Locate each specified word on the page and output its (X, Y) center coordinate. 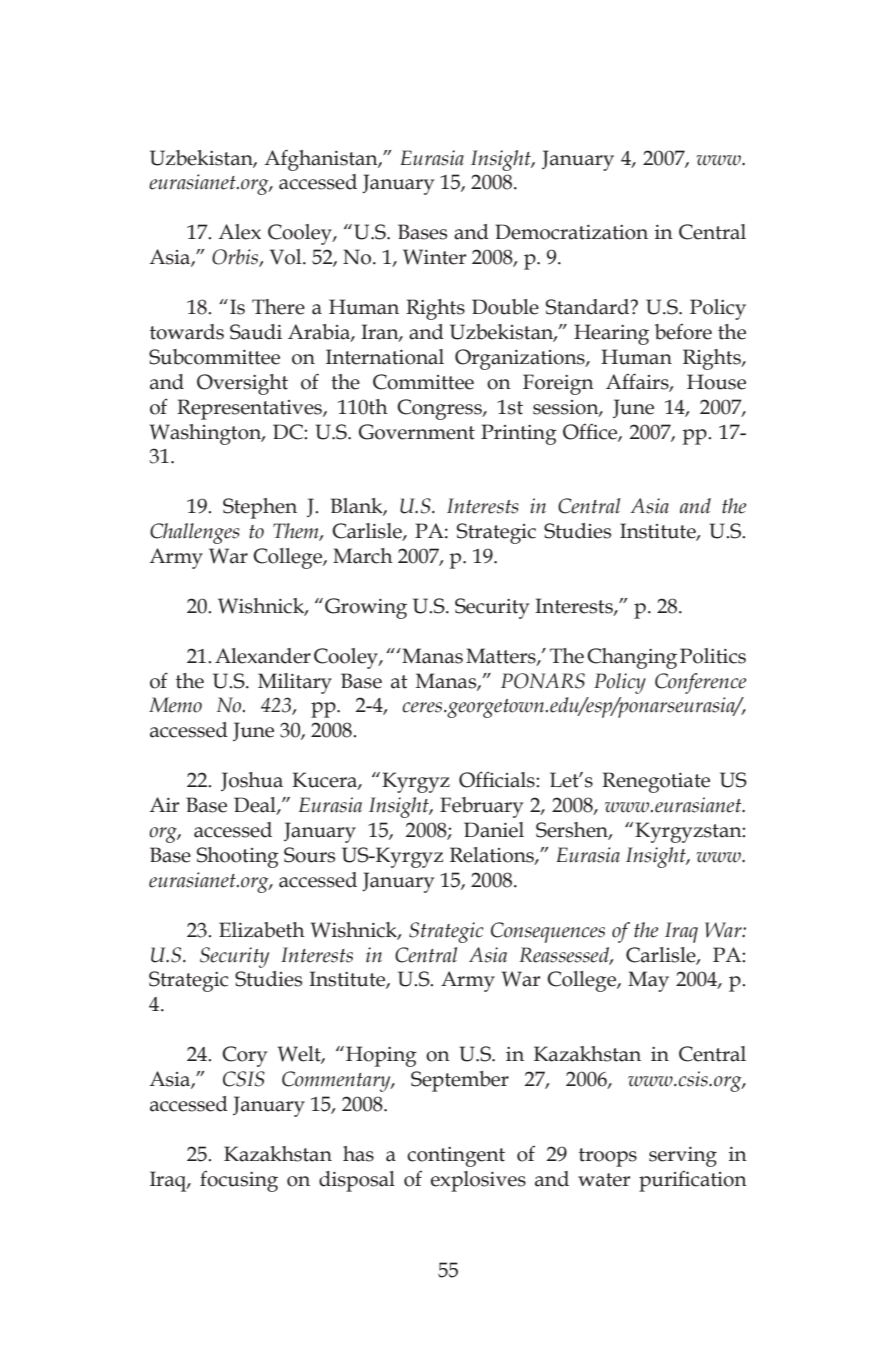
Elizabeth (262, 930)
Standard (589, 307)
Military (295, 683)
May (648, 981)
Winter (434, 257)
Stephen (260, 508)
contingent (456, 1157)
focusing (239, 1181)
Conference (700, 683)
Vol (287, 257)
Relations (493, 856)
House (716, 382)
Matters (502, 656)
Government (417, 432)
